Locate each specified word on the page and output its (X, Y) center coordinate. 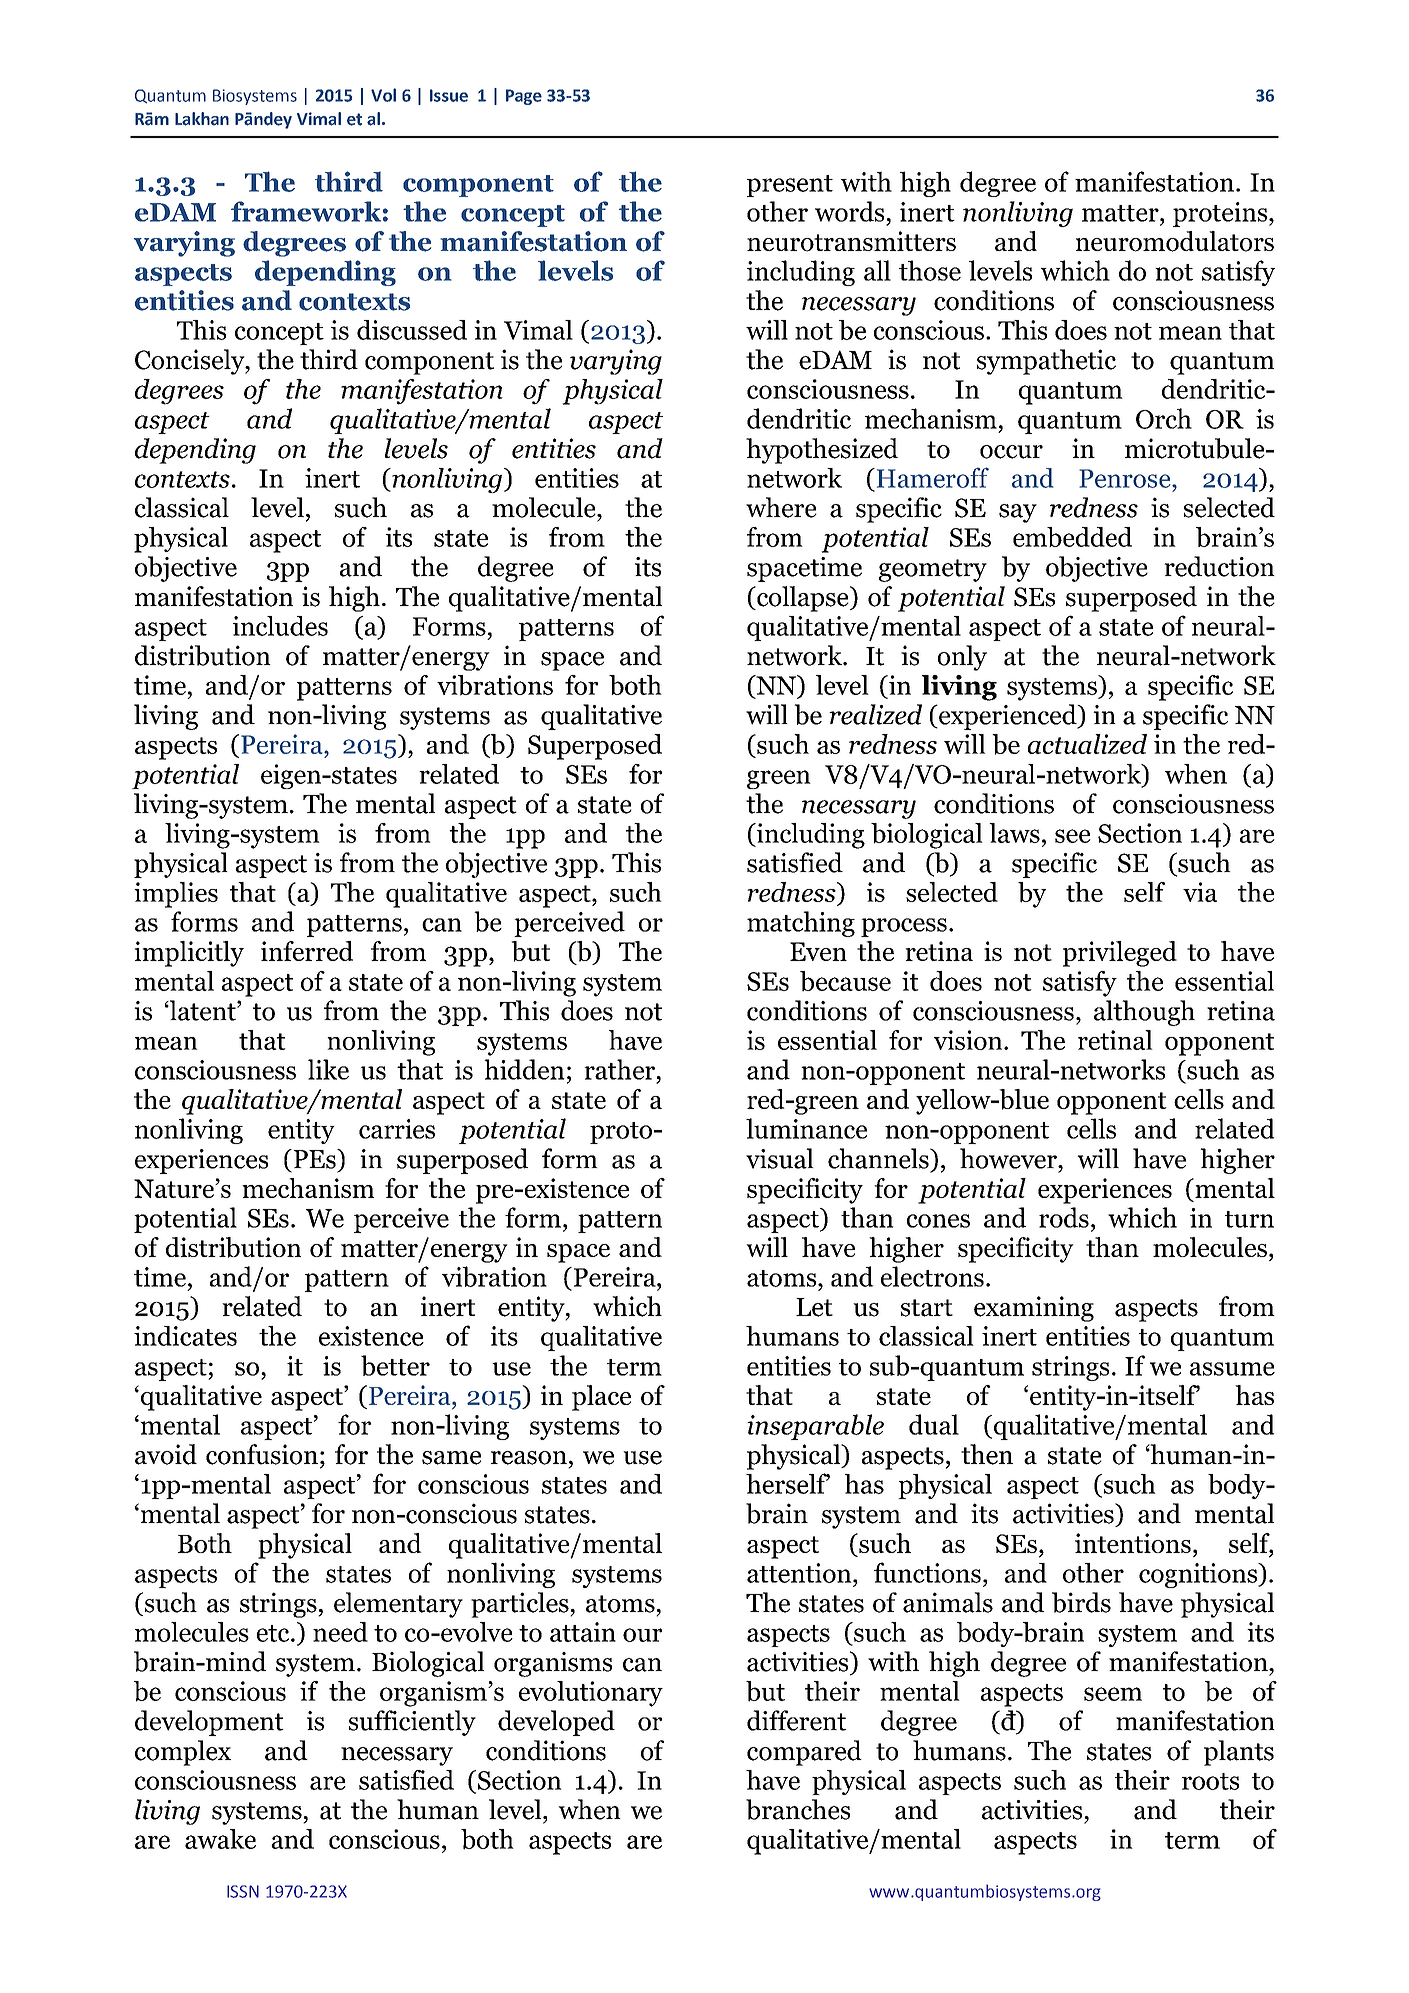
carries (397, 1129)
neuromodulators (1175, 241)
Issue (449, 95)
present (790, 186)
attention (800, 1573)
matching (801, 924)
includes (280, 626)
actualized (1087, 744)
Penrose (1126, 478)
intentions (1133, 1543)
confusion (262, 1454)
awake (220, 1839)
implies (176, 895)
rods (1064, 1217)
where (781, 507)
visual (780, 1158)
